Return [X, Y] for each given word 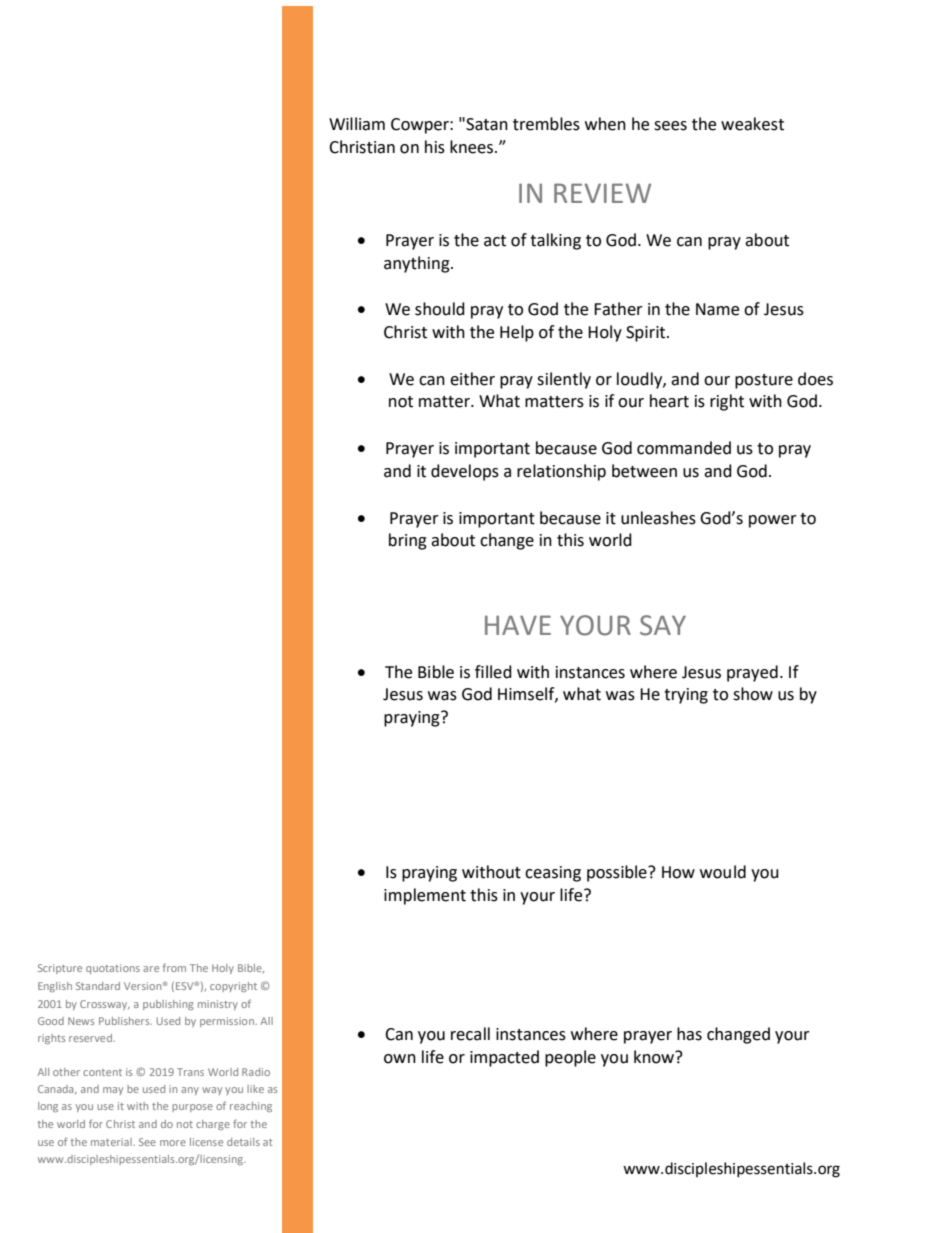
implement [425, 896]
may [113, 1091]
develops [465, 472]
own [400, 1059]
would [723, 872]
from [174, 967]
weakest [752, 124]
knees [471, 147]
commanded [684, 448]
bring [408, 541]
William [357, 124]
